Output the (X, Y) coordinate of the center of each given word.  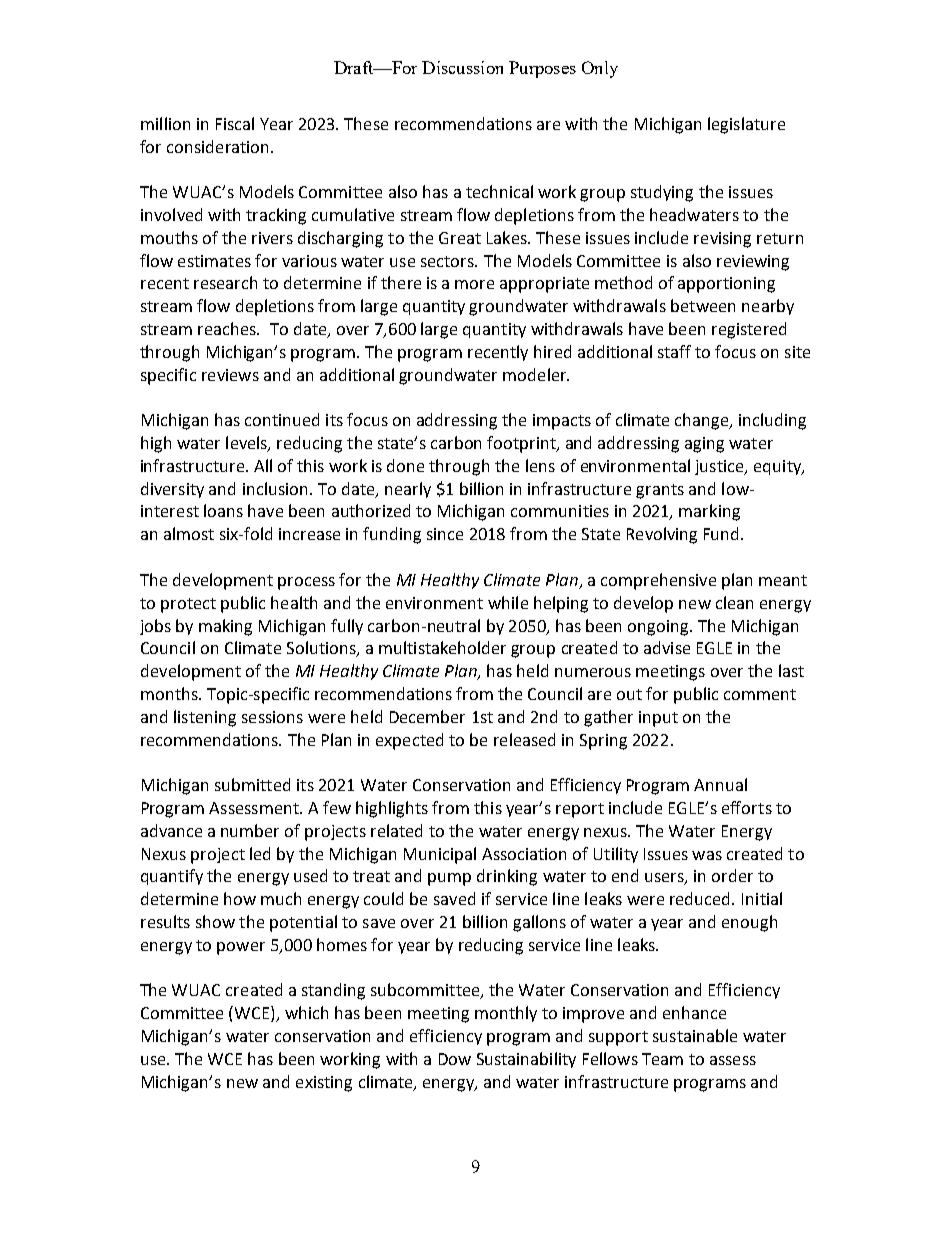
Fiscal (235, 123)
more (474, 284)
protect (188, 605)
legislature (746, 125)
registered (749, 330)
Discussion (462, 67)
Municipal (440, 855)
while (508, 602)
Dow (455, 1059)
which (306, 1012)
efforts (747, 807)
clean (734, 602)
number (250, 830)
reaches (228, 328)
